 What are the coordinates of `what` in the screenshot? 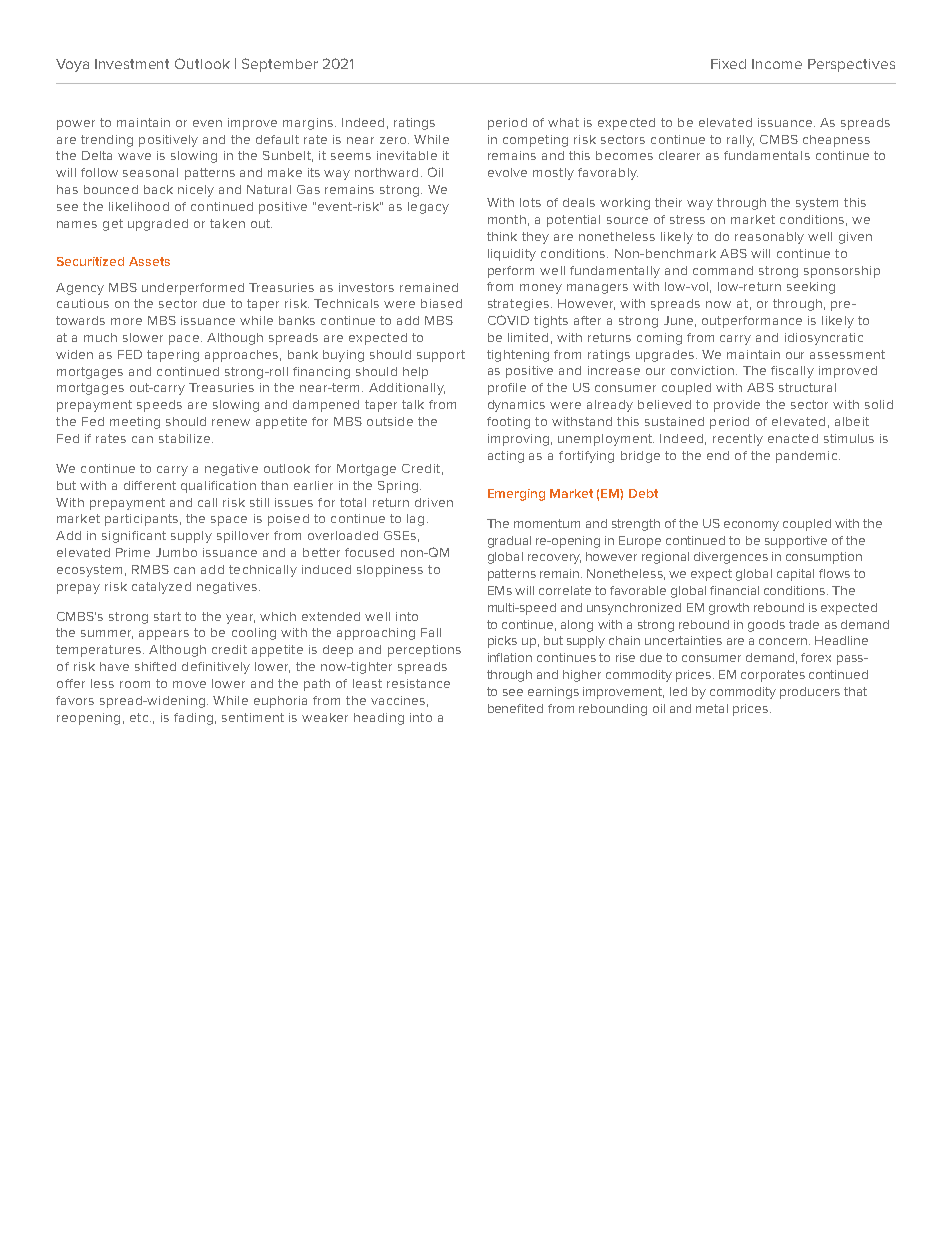 It's located at (563, 122).
